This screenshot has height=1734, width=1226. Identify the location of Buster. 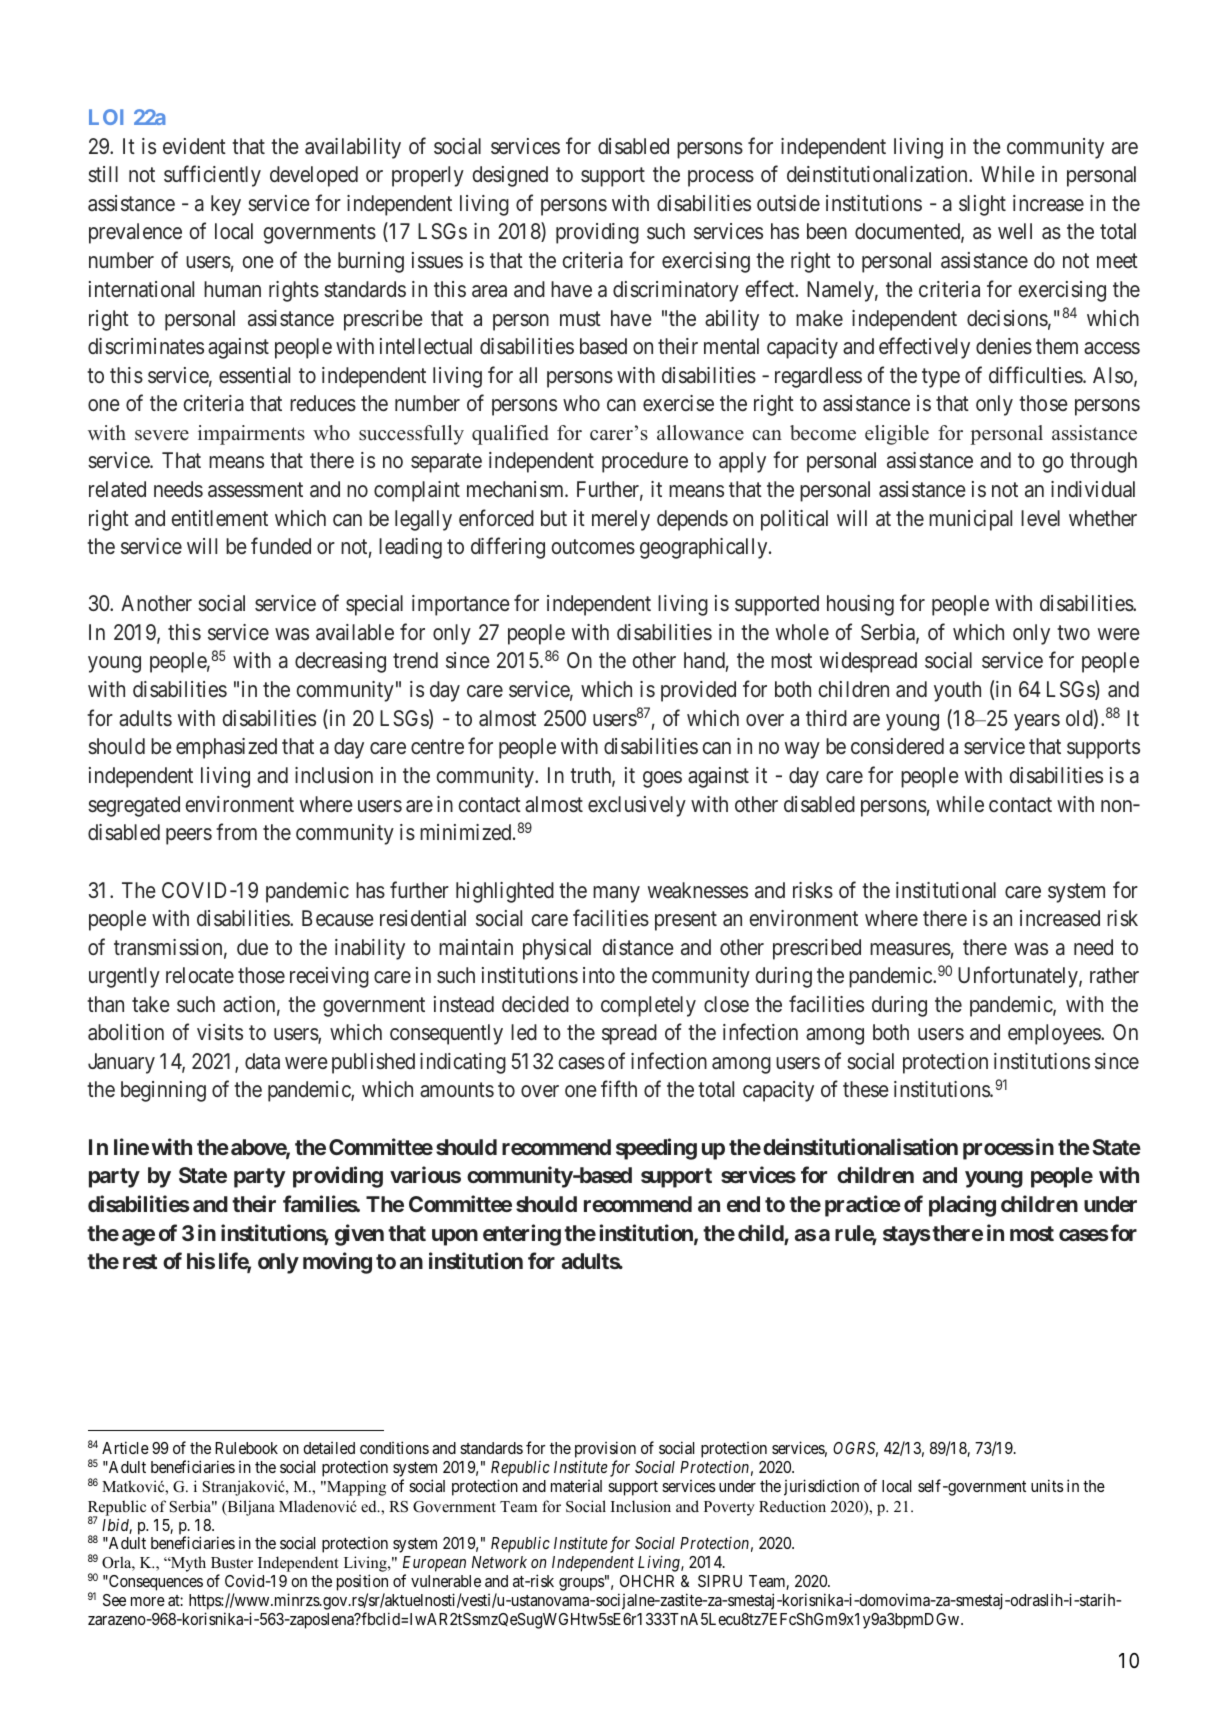
(232, 1562).
